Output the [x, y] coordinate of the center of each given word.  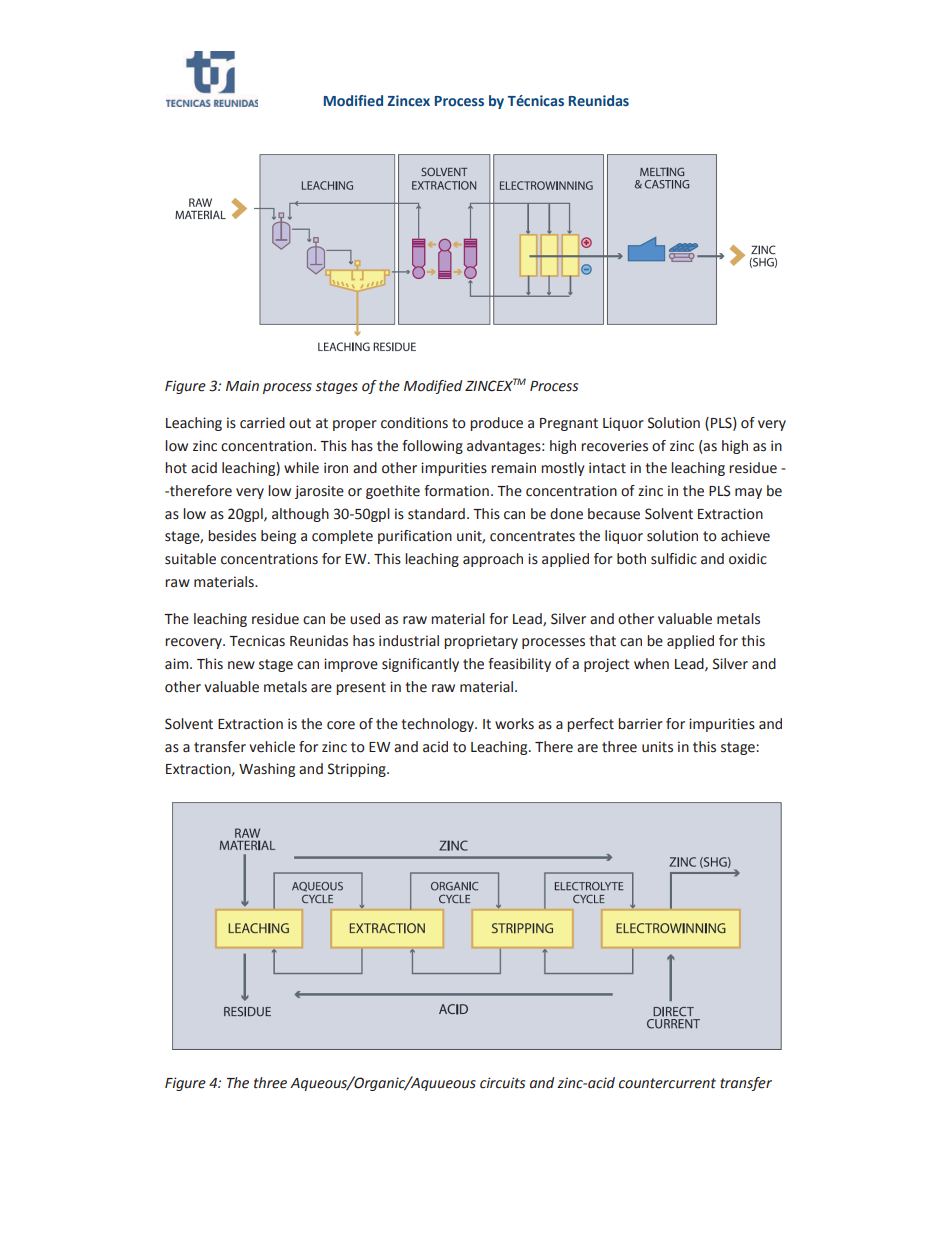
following [432, 447]
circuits [502, 1083]
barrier [640, 724]
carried [262, 423]
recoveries [614, 446]
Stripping [358, 770]
